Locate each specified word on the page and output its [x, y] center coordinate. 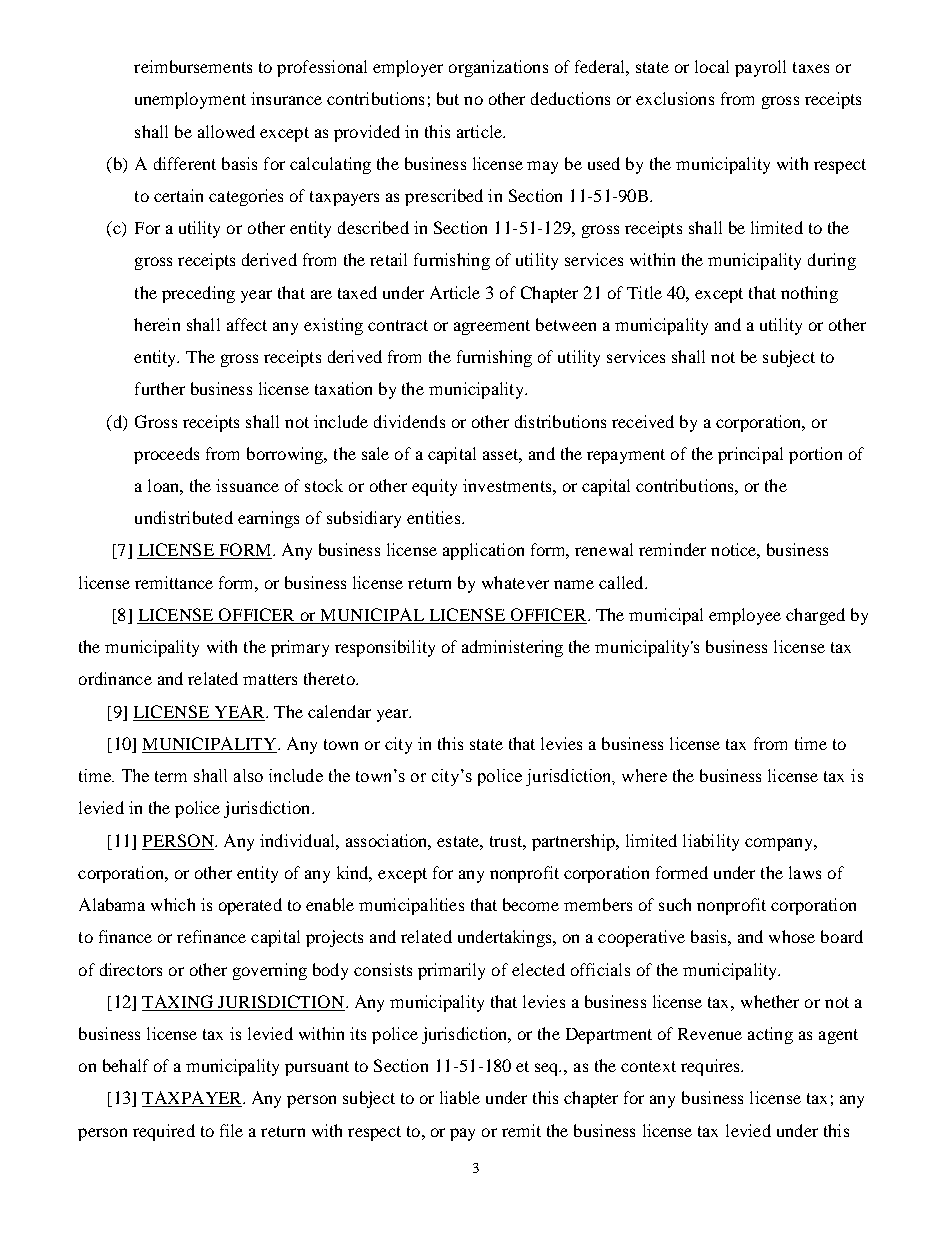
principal [750, 455]
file [231, 1130]
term [171, 776]
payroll [760, 68]
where [644, 775]
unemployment [190, 100]
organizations [498, 68]
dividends [409, 421]
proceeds [166, 455]
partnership [574, 842]
